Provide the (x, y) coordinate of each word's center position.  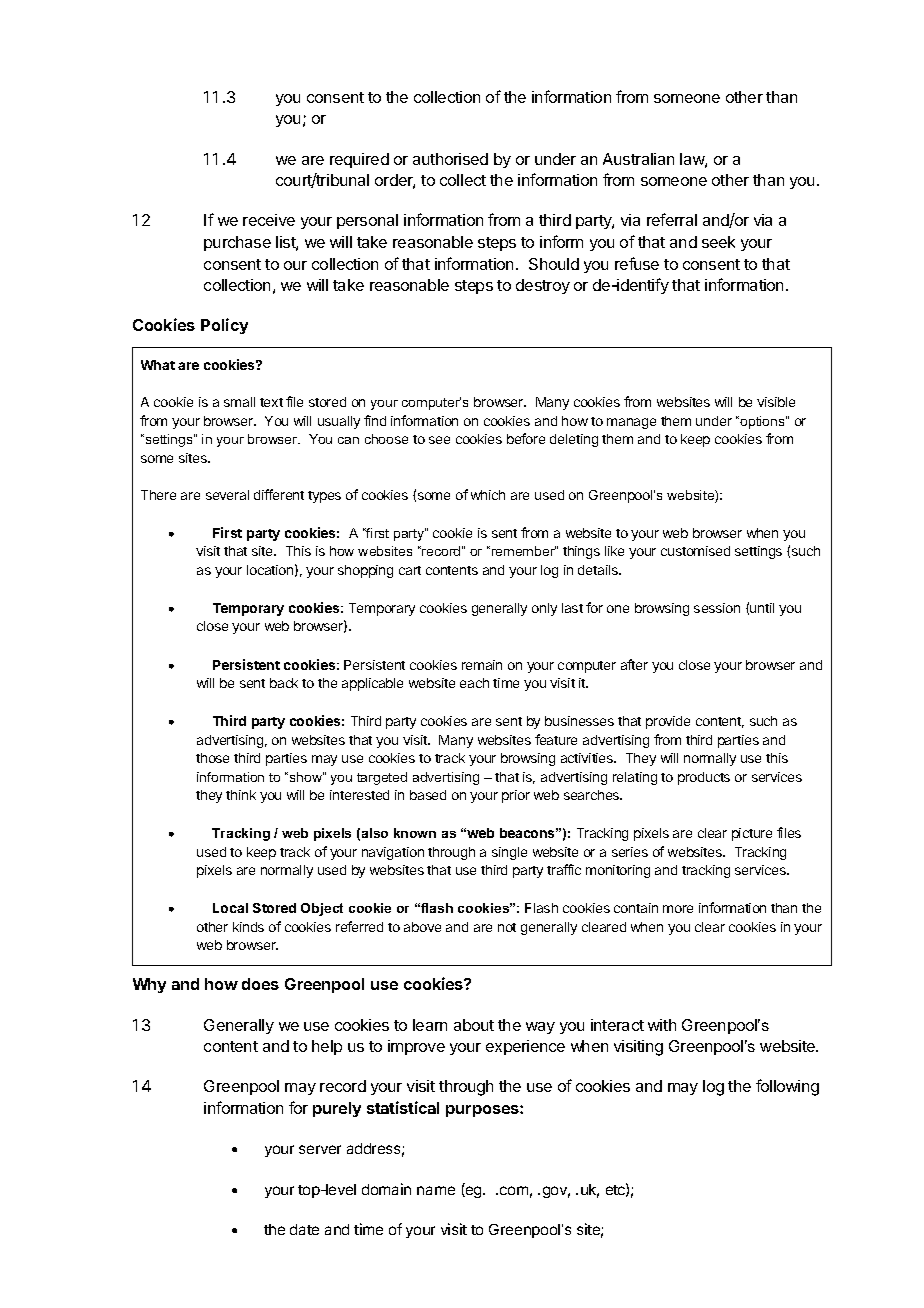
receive (269, 220)
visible (776, 402)
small (239, 402)
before (526, 438)
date (304, 1229)
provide (668, 722)
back (284, 683)
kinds (248, 927)
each (474, 683)
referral (672, 219)
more (678, 909)
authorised (450, 159)
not (507, 927)
